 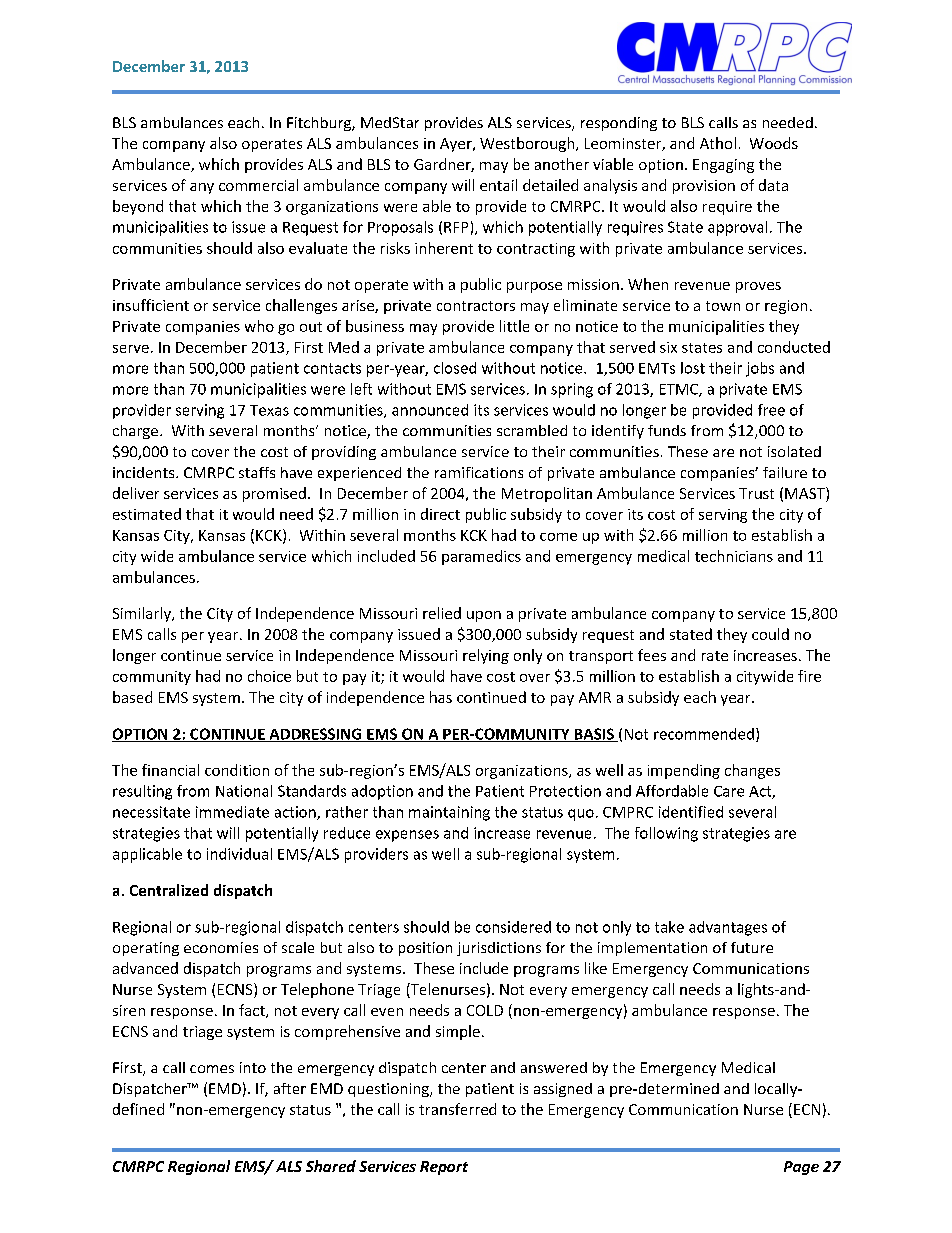 What do you see at coordinates (760, 369) in the screenshot?
I see `jobs` at bounding box center [760, 369].
